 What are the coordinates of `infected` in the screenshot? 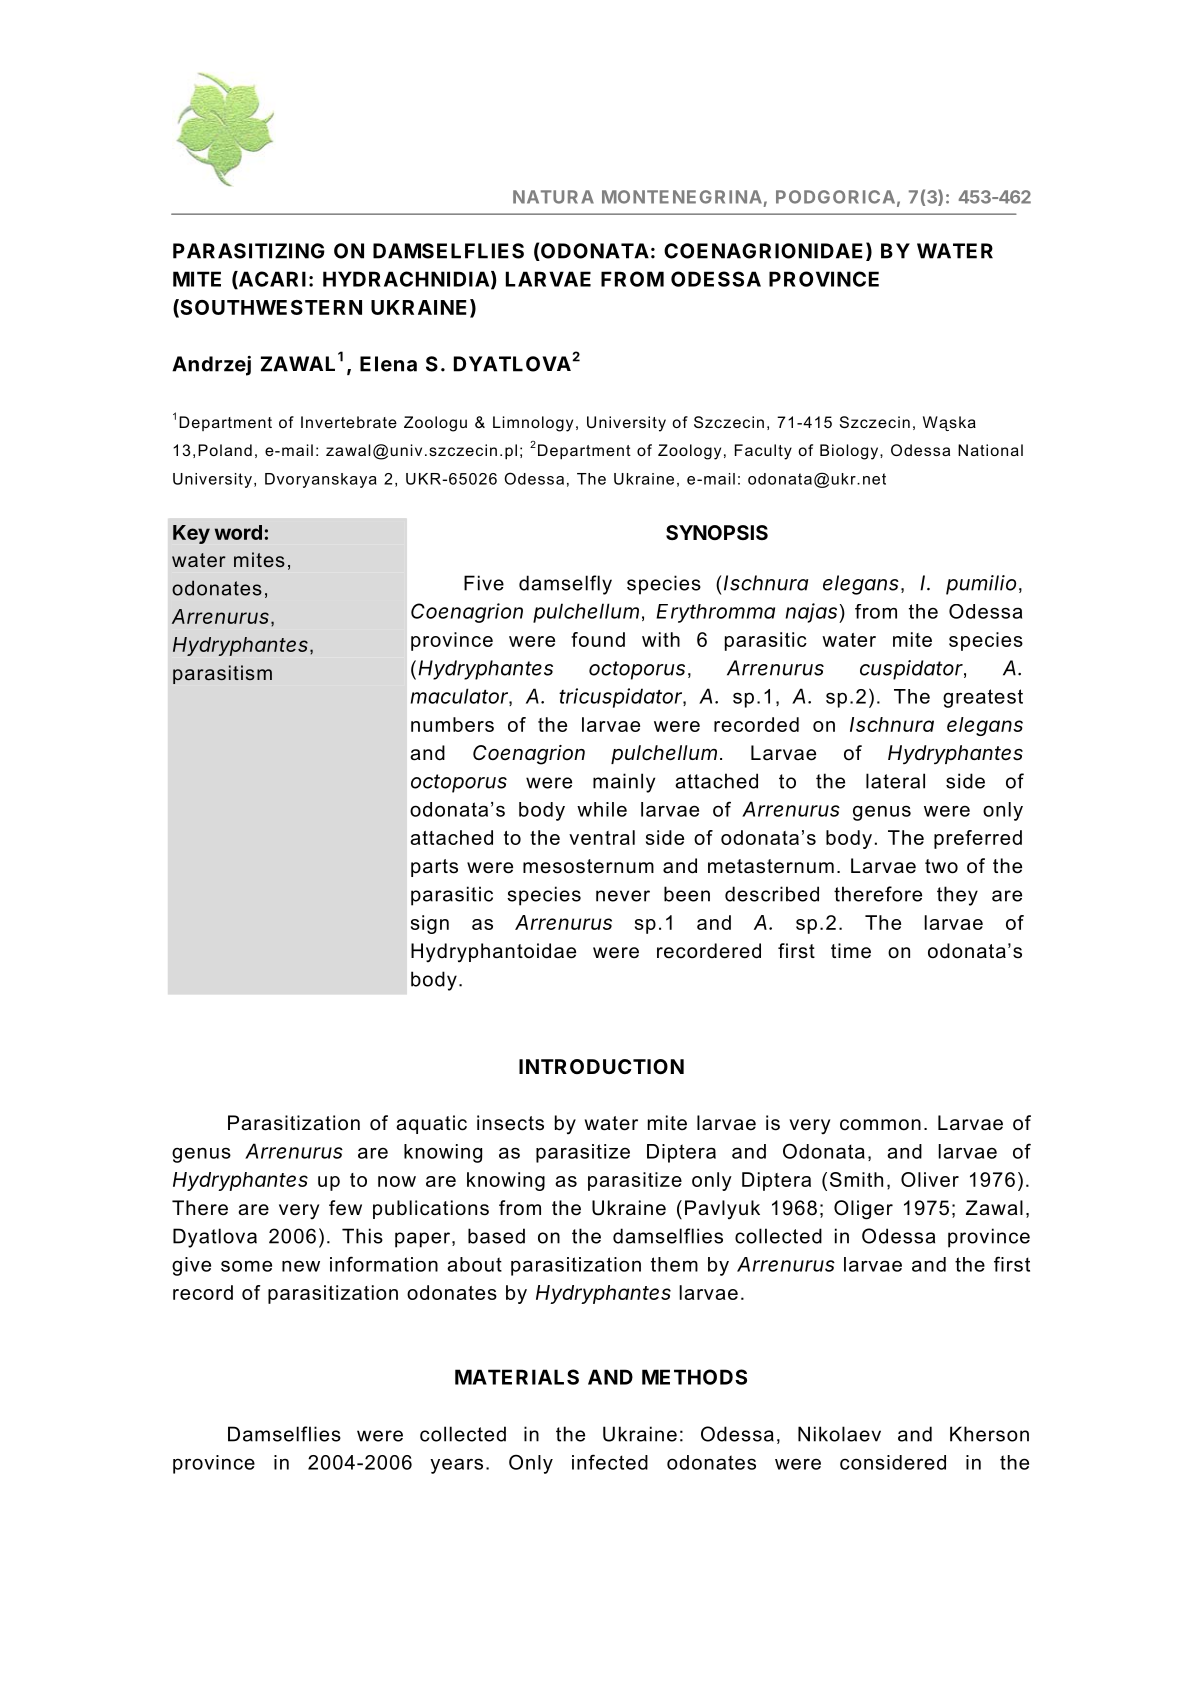 It's located at (610, 1462).
